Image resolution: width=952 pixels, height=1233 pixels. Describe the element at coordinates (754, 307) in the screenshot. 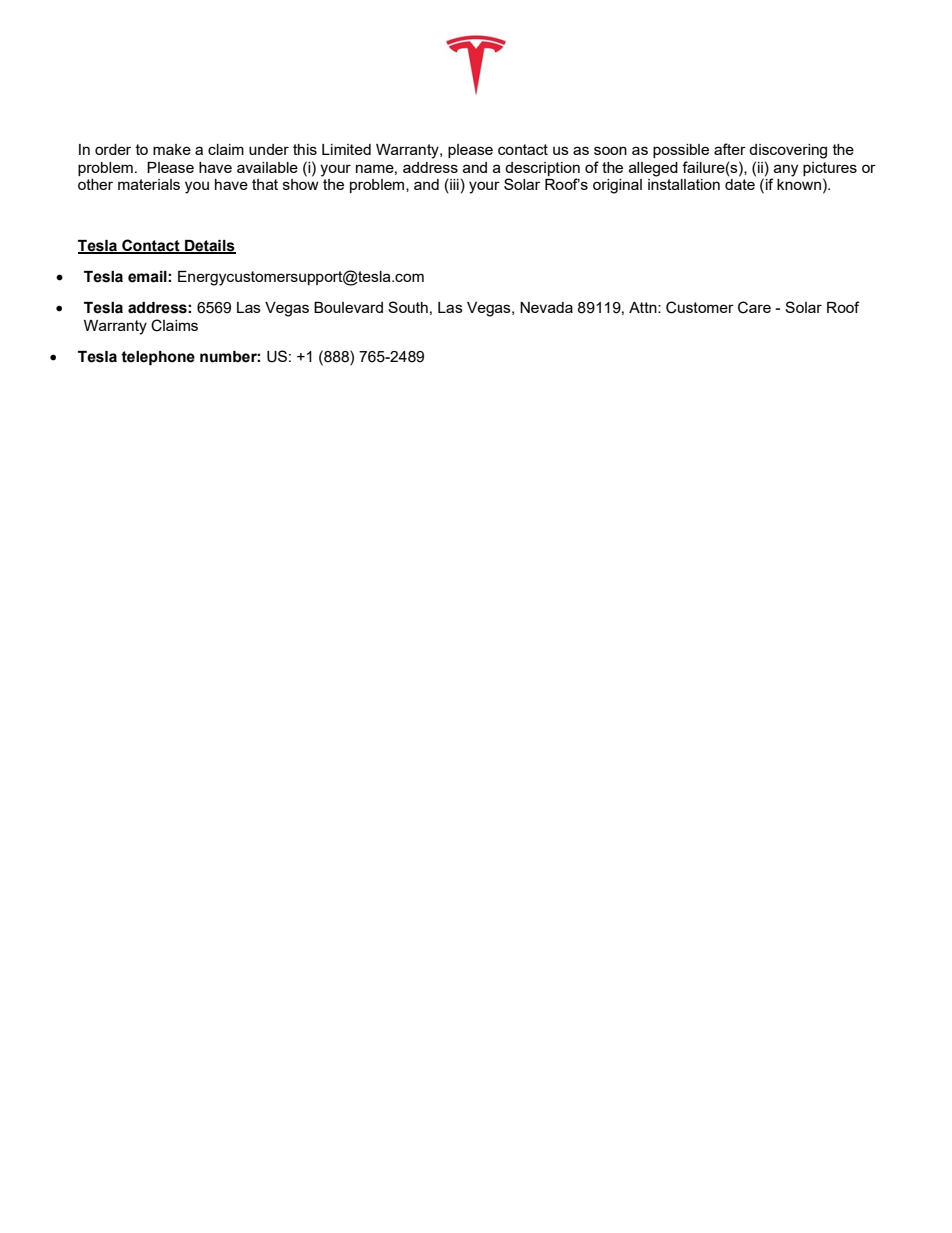

I see `Care` at that location.
